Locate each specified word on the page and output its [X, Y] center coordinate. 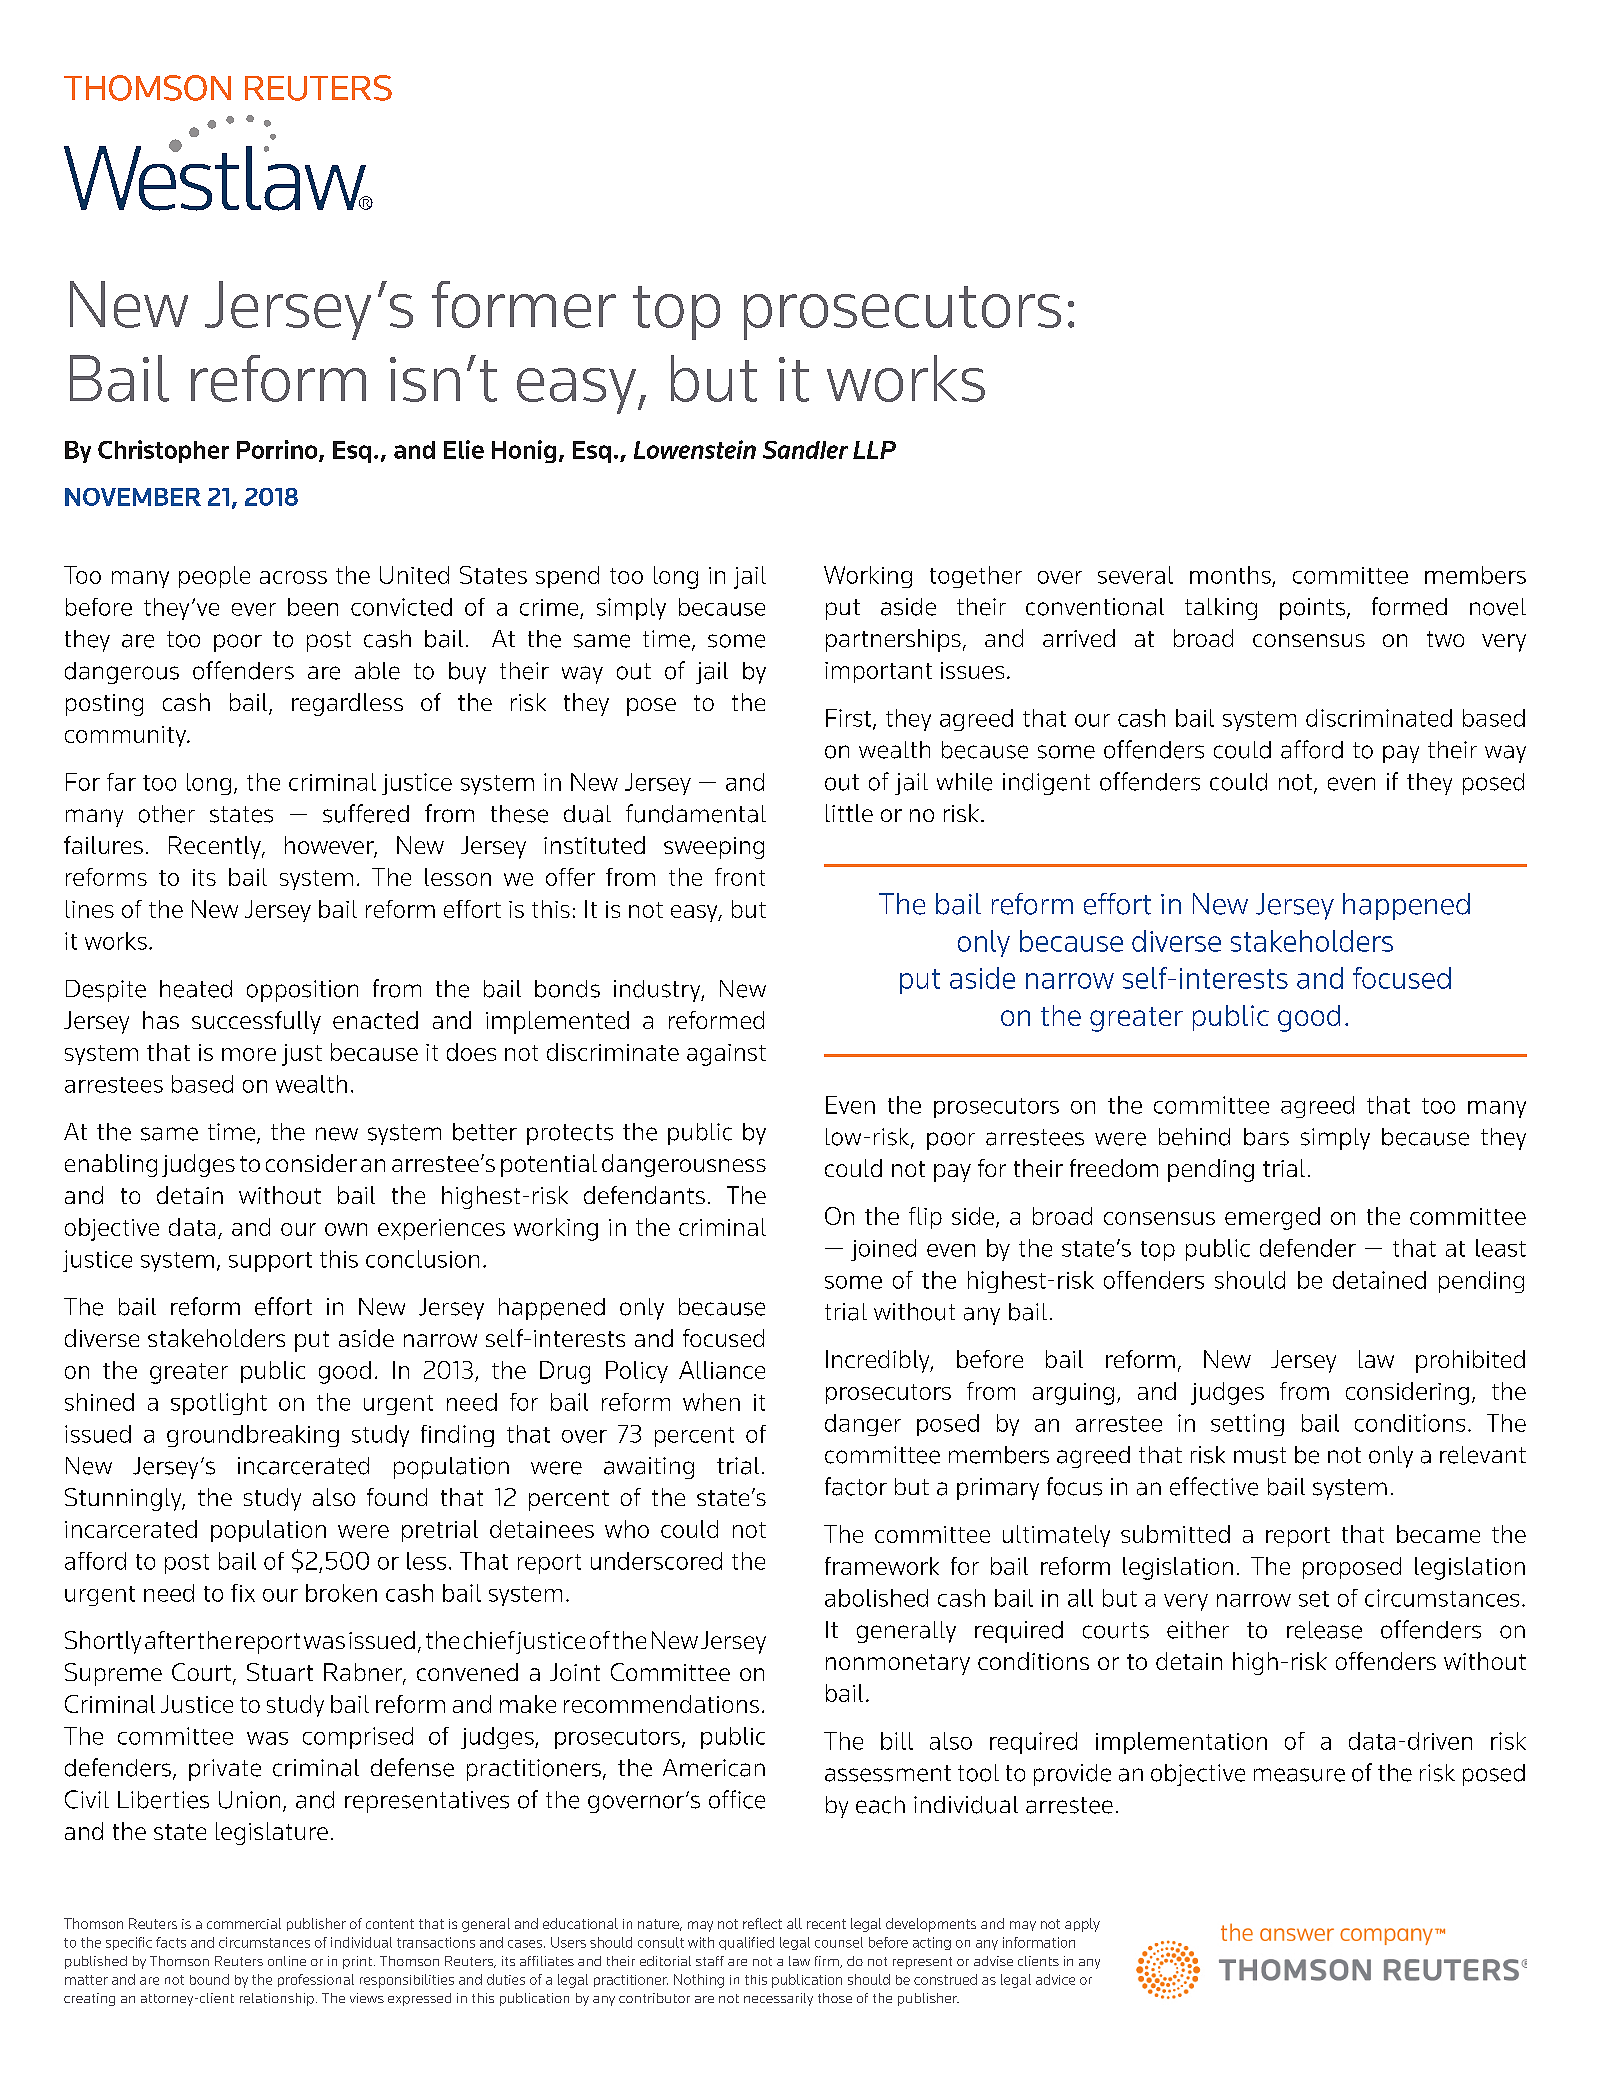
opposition [302, 991]
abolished [876, 1598]
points [1312, 609]
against [726, 1055]
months [1230, 575]
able [377, 671]
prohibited [1470, 1361]
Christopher [163, 451]
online [287, 1961]
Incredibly [879, 1361]
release [1324, 1630]
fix [243, 1593]
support [270, 1262]
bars [1266, 1137]
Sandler [805, 450]
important [878, 672]
